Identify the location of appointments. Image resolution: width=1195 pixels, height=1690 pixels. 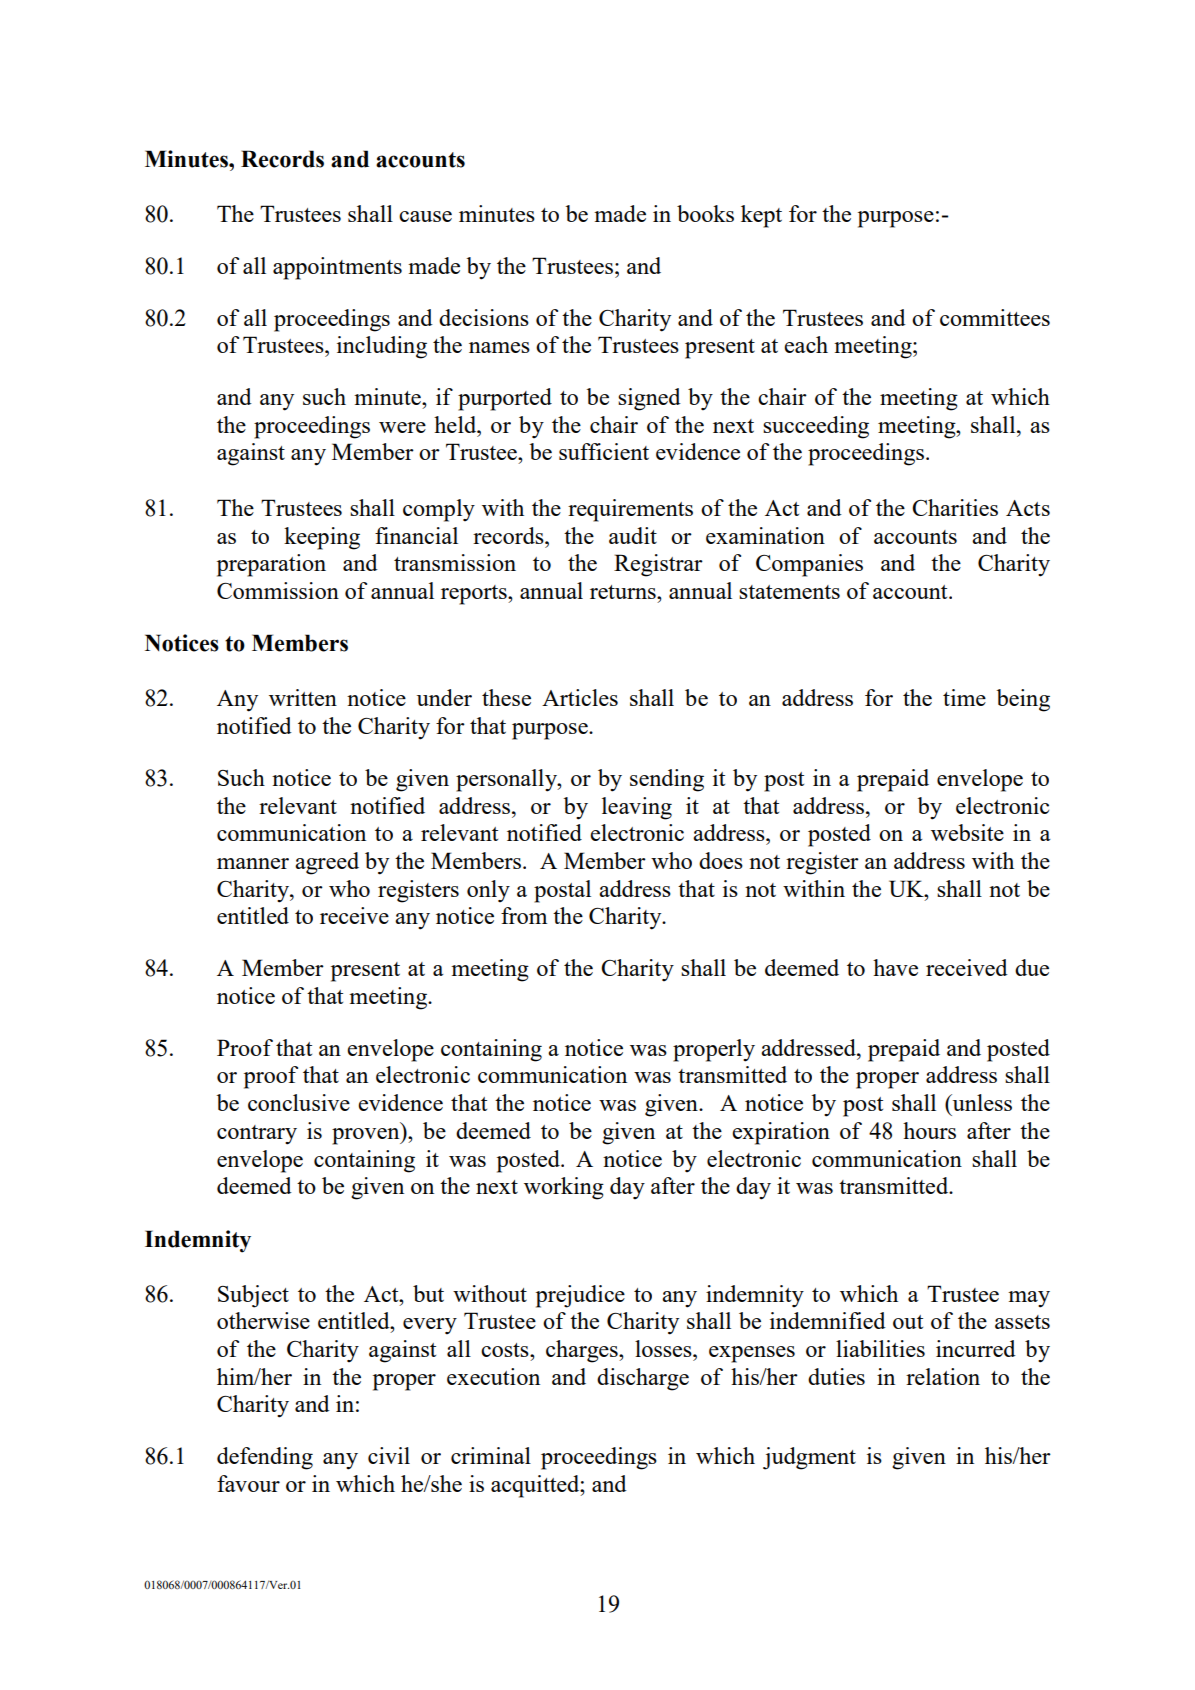
(337, 268).
